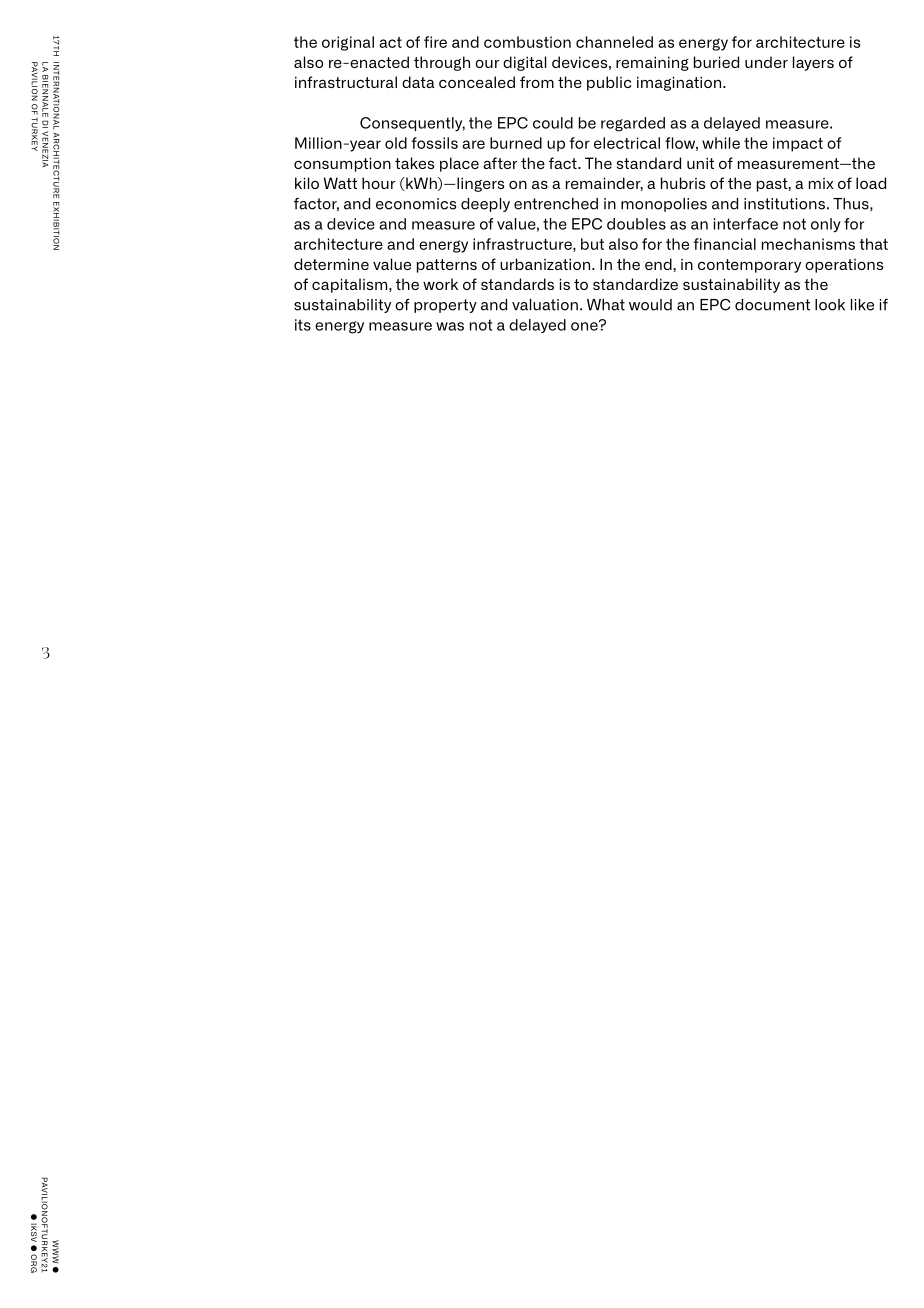  I want to click on mix, so click(821, 183).
